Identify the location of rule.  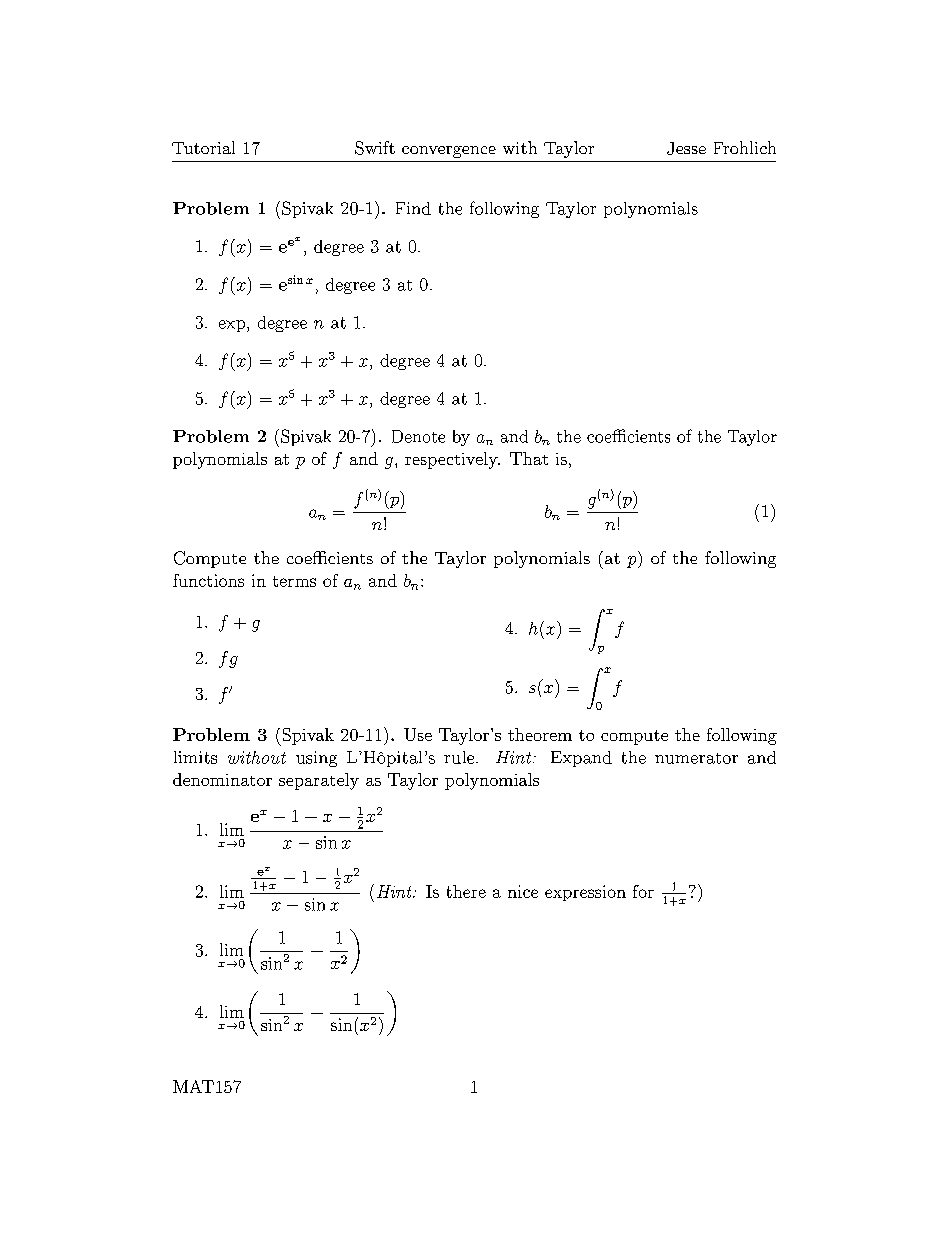
(459, 757).
